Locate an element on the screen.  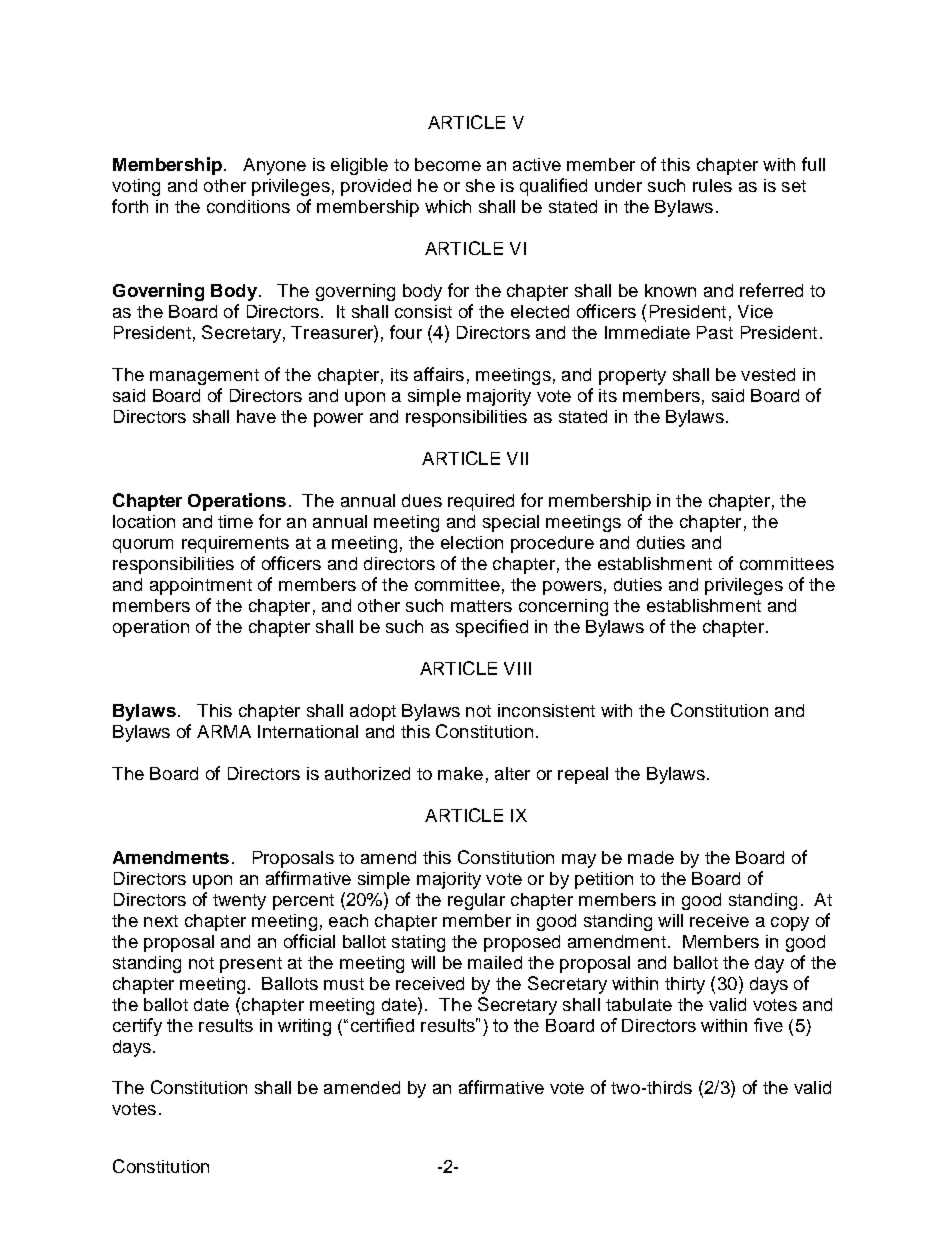
rules is located at coordinates (712, 185).
